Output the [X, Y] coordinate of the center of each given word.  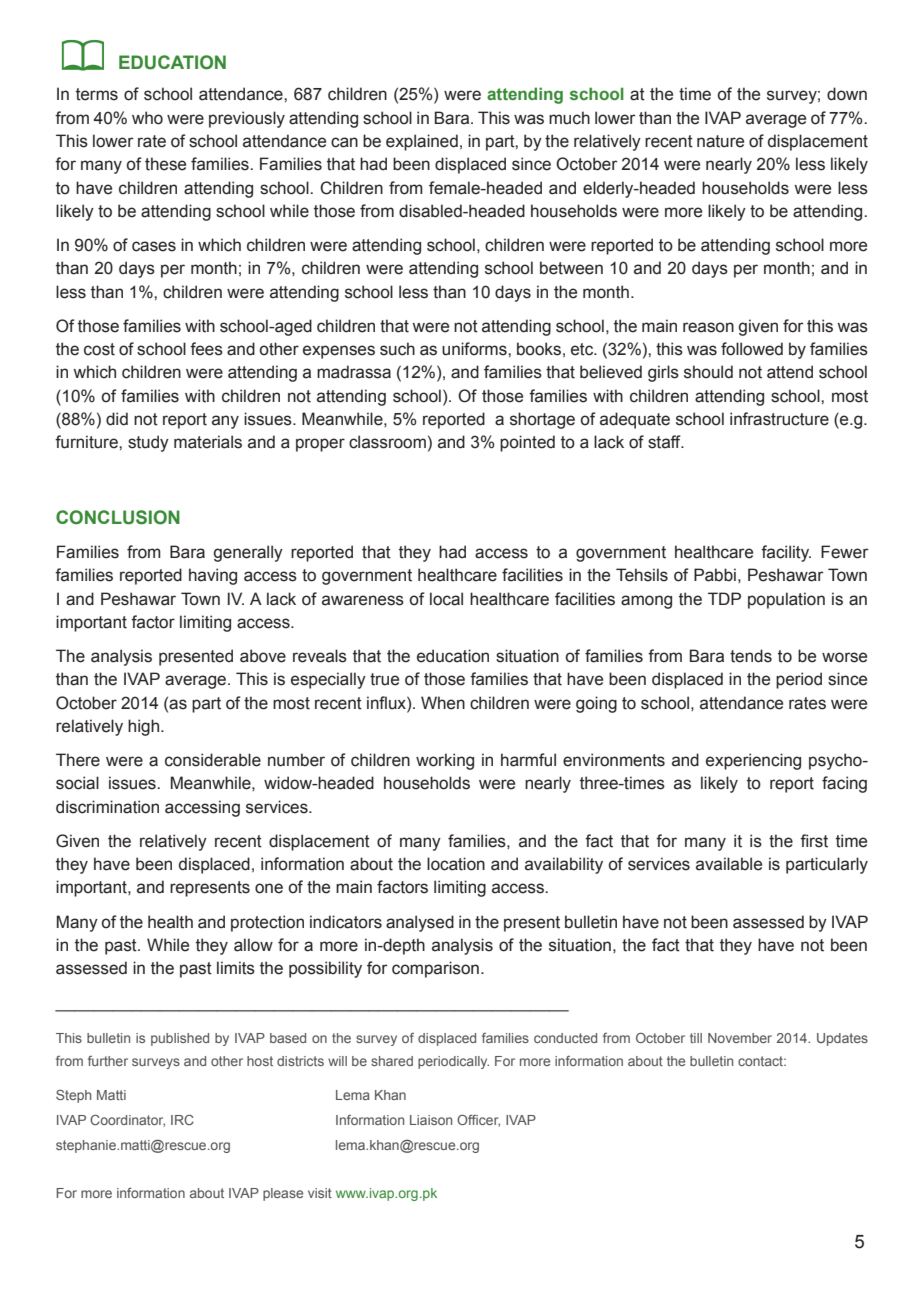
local [446, 599]
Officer [478, 1121]
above [263, 656]
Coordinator [127, 1121]
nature [720, 141]
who [147, 118]
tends [751, 656]
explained [422, 142]
